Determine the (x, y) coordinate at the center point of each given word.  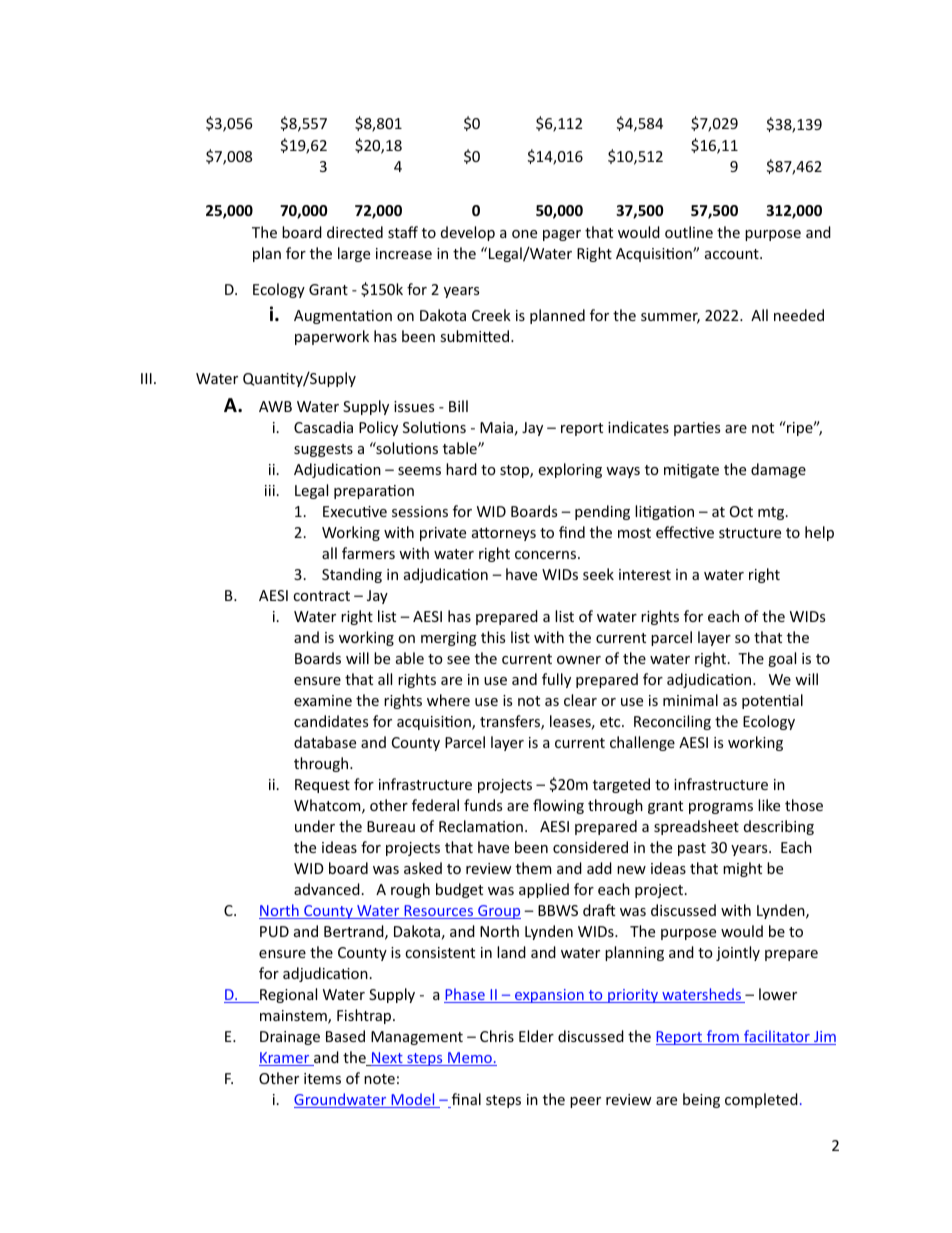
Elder (536, 1036)
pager (562, 235)
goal (782, 659)
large (354, 254)
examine (323, 700)
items (322, 1078)
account (733, 254)
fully (556, 680)
